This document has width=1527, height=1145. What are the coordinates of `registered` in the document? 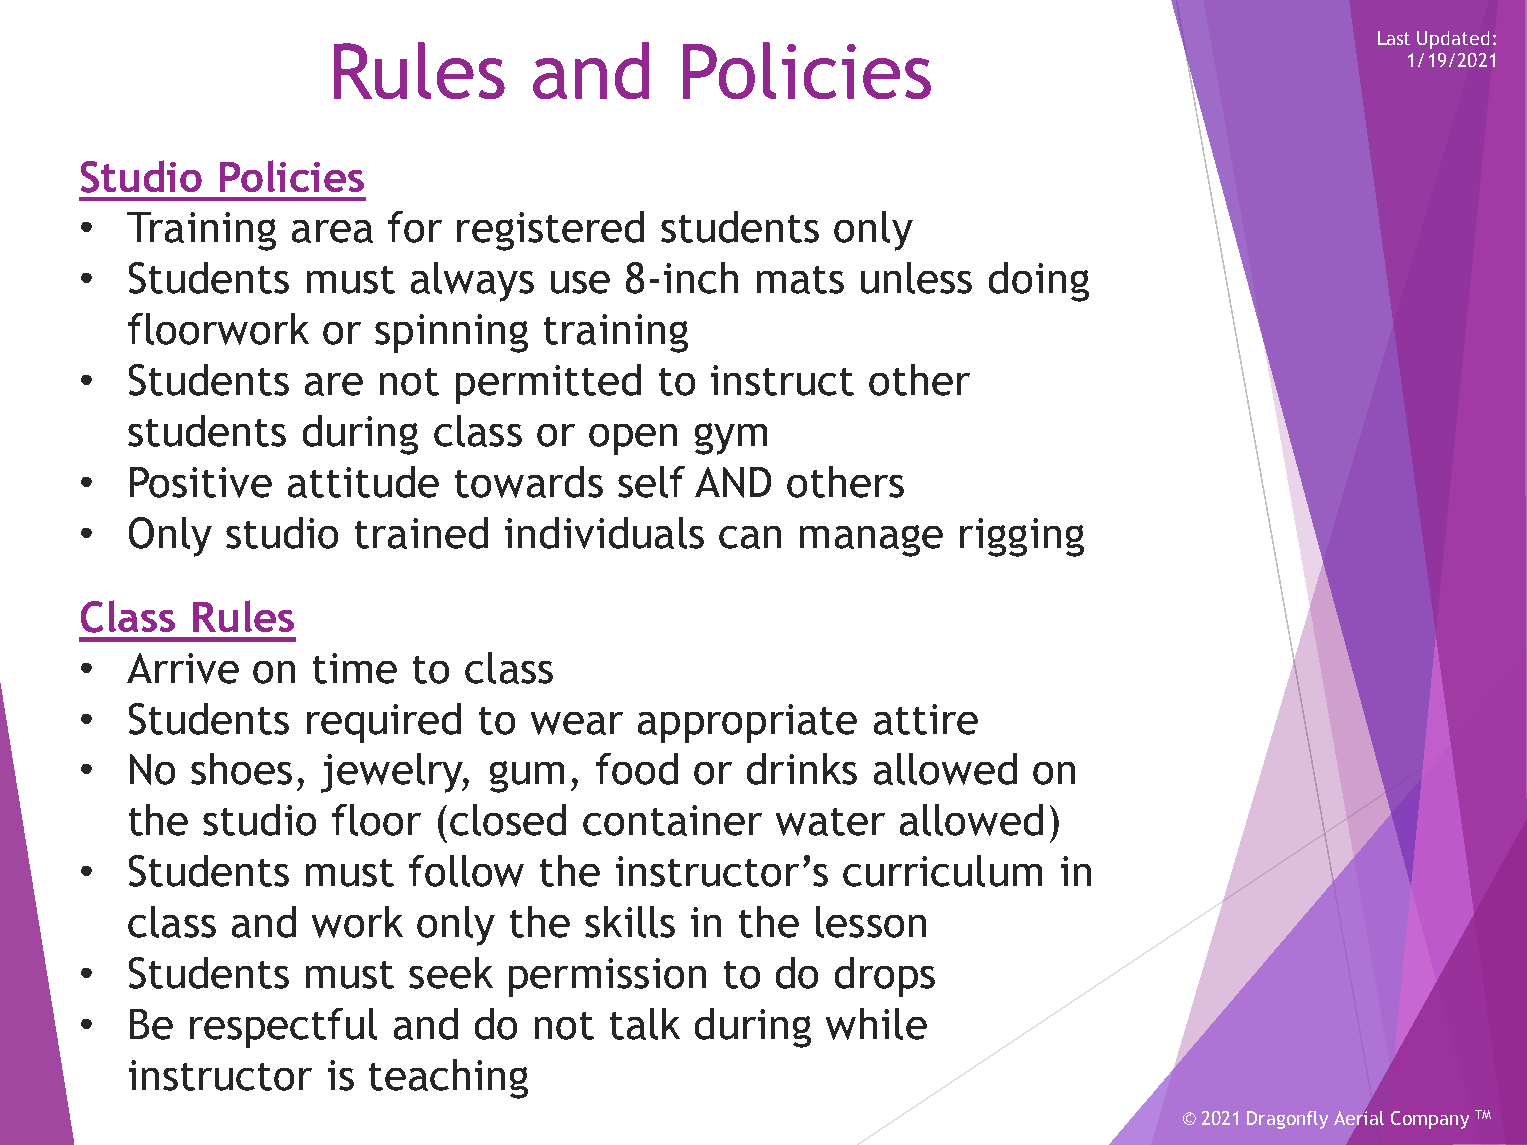 It's located at (550, 231).
